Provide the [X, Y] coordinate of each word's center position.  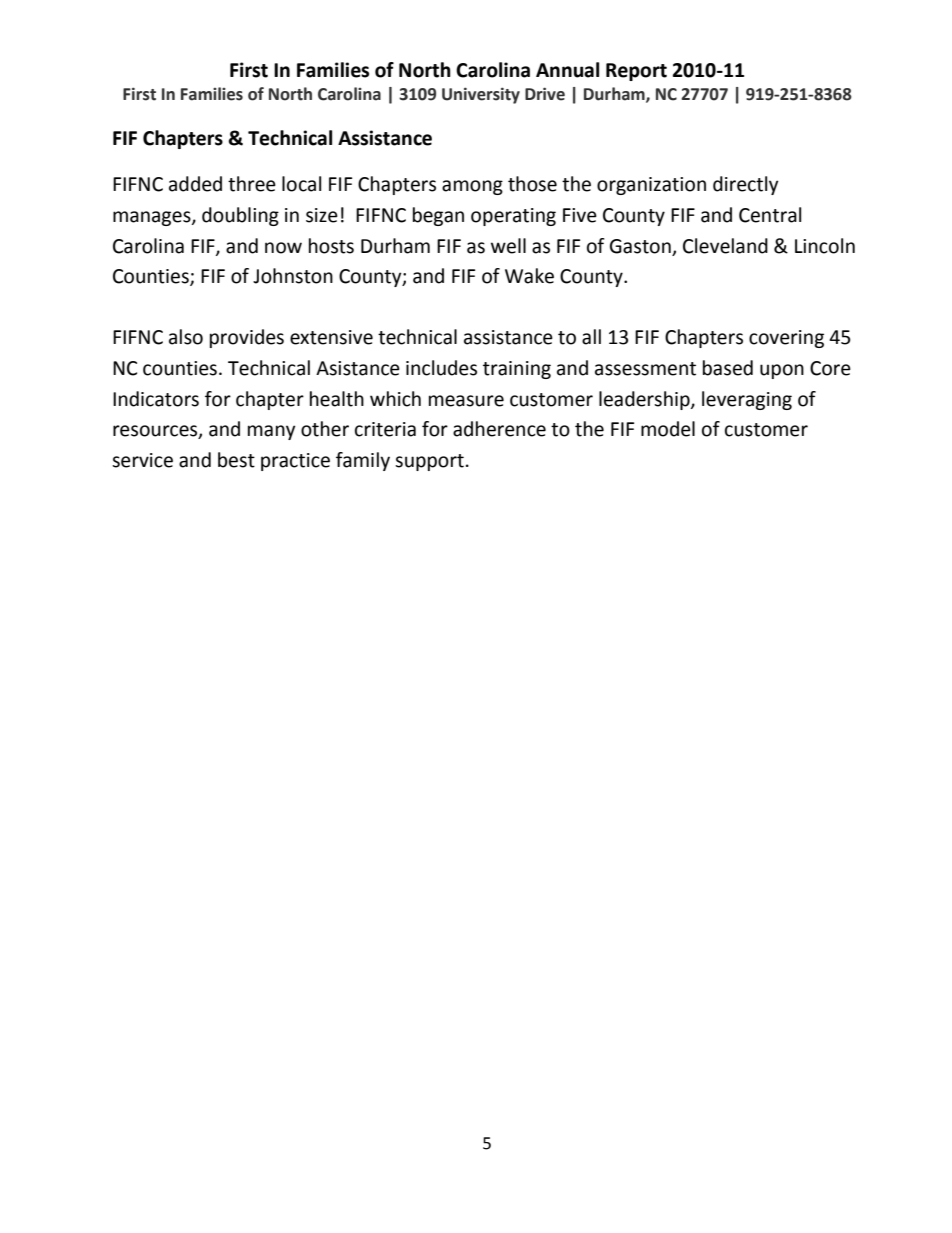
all [591, 337]
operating [513, 217]
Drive [545, 94]
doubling [240, 216]
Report [636, 72]
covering [786, 339]
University [481, 95]
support [429, 462]
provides [247, 338]
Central [770, 215]
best [236, 460]
